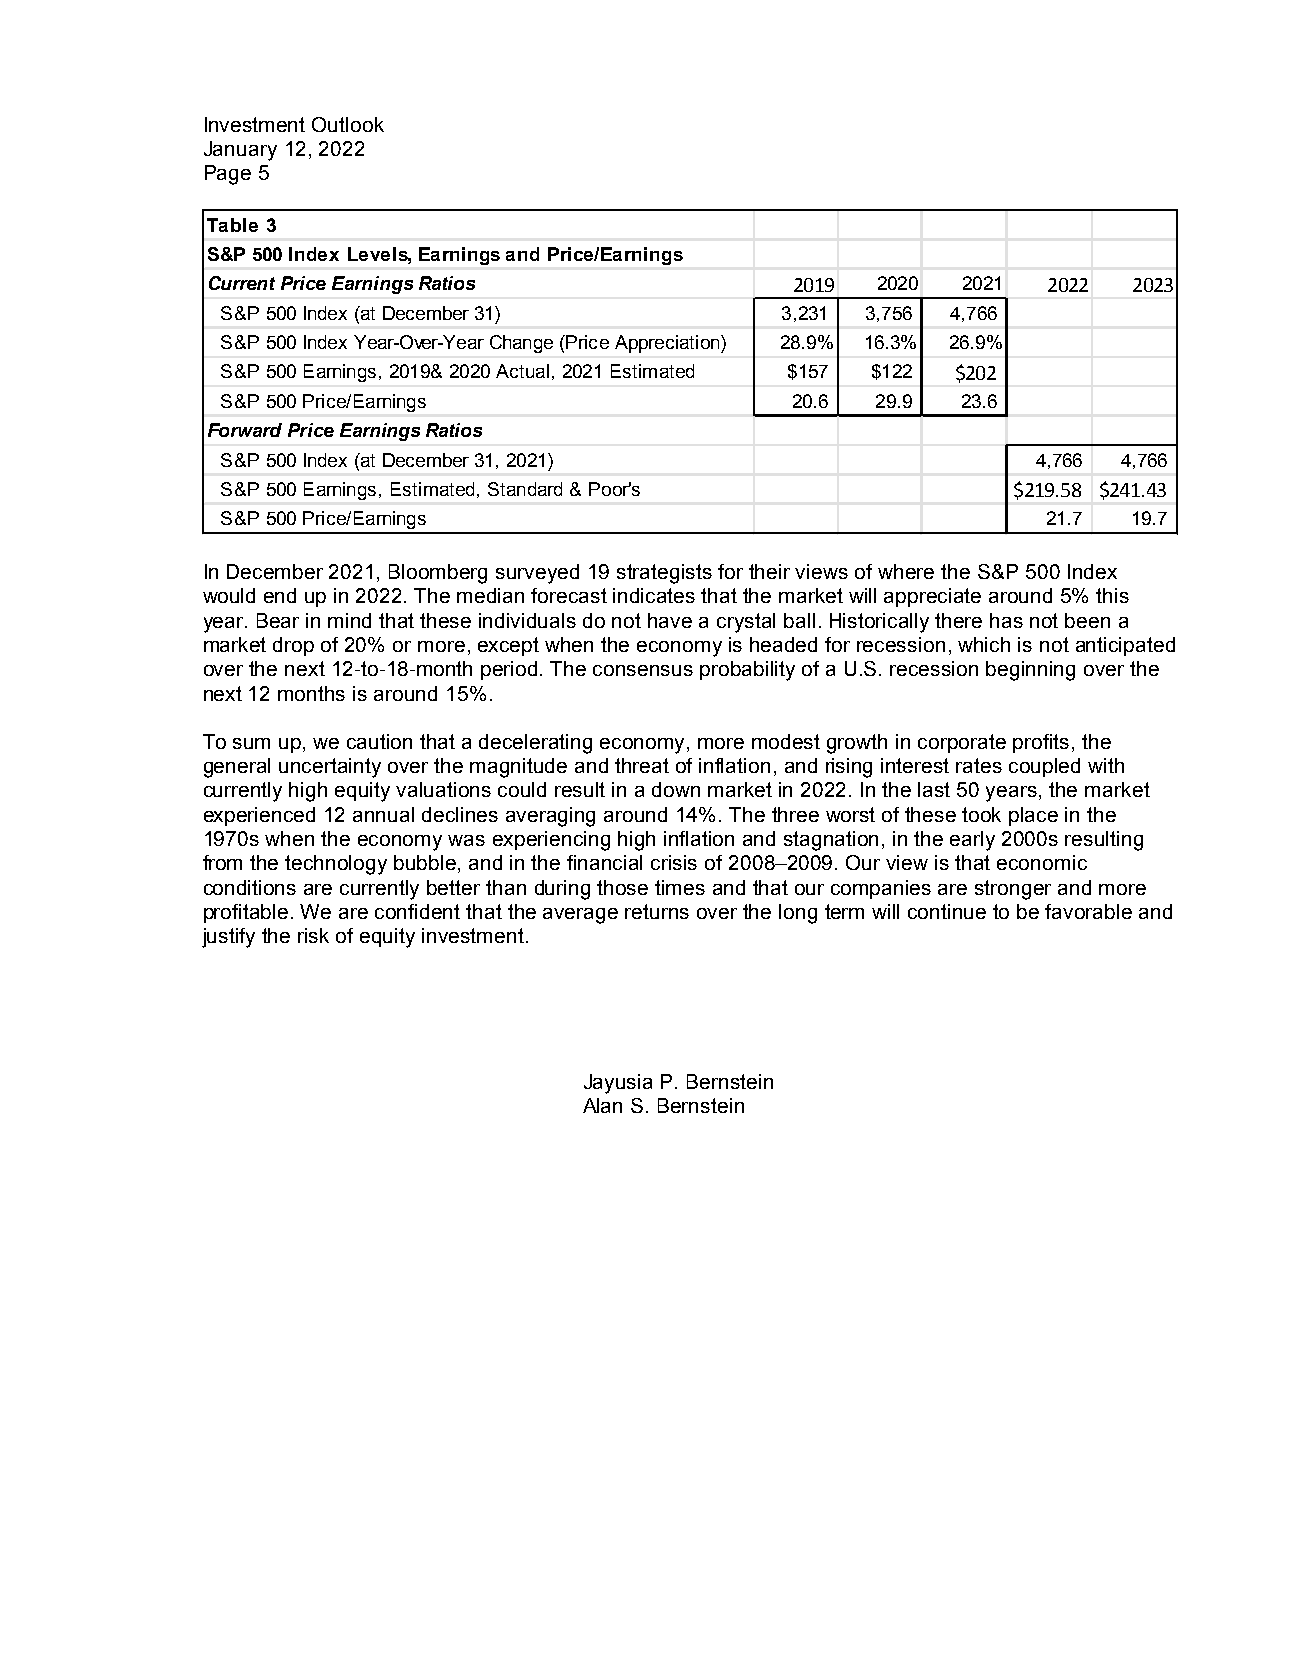 This screenshot has width=1292, height=1672. I want to click on Outlook, so click(348, 124).
